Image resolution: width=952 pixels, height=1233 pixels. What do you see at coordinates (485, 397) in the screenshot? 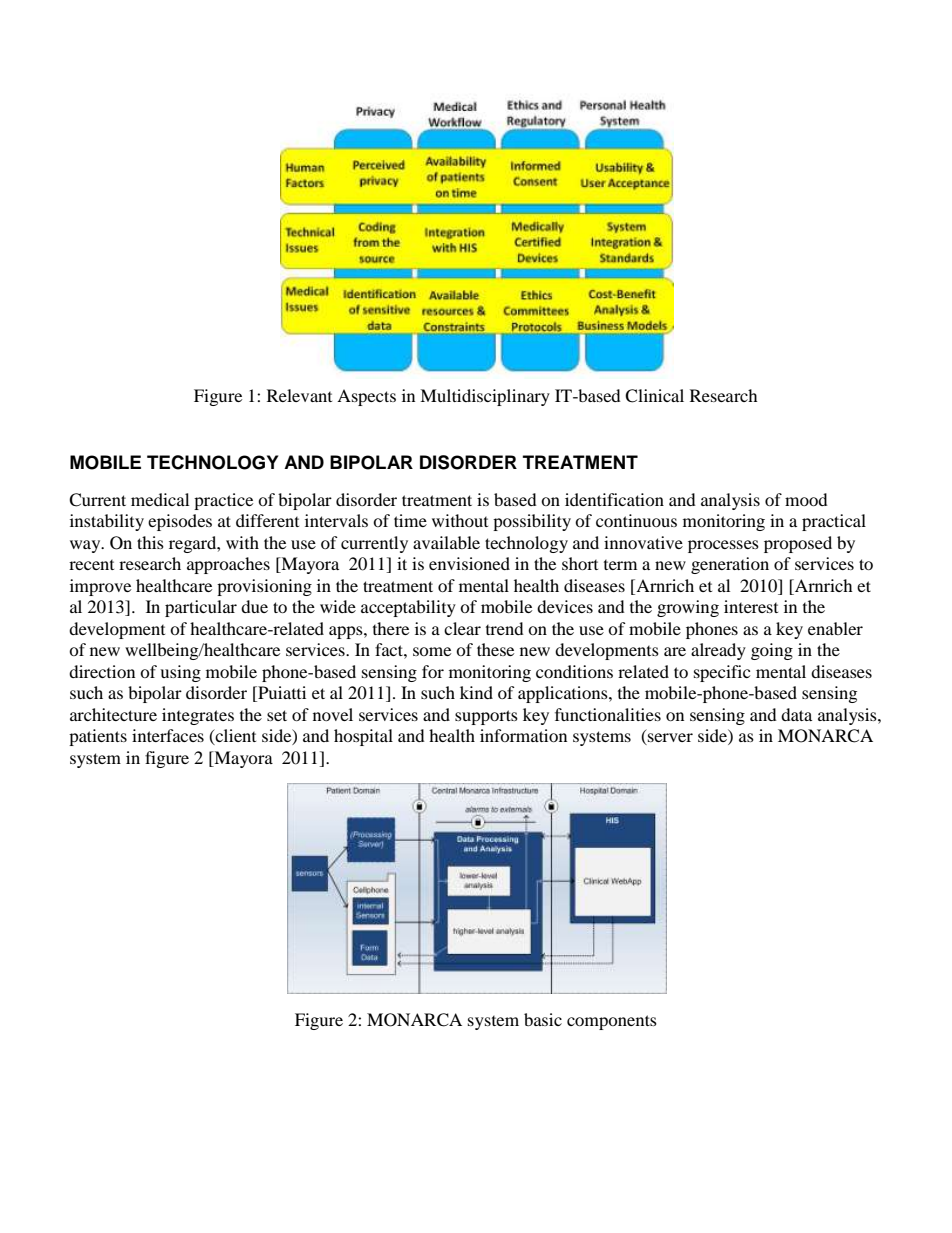
I see `Multidisciplinary` at bounding box center [485, 397].
